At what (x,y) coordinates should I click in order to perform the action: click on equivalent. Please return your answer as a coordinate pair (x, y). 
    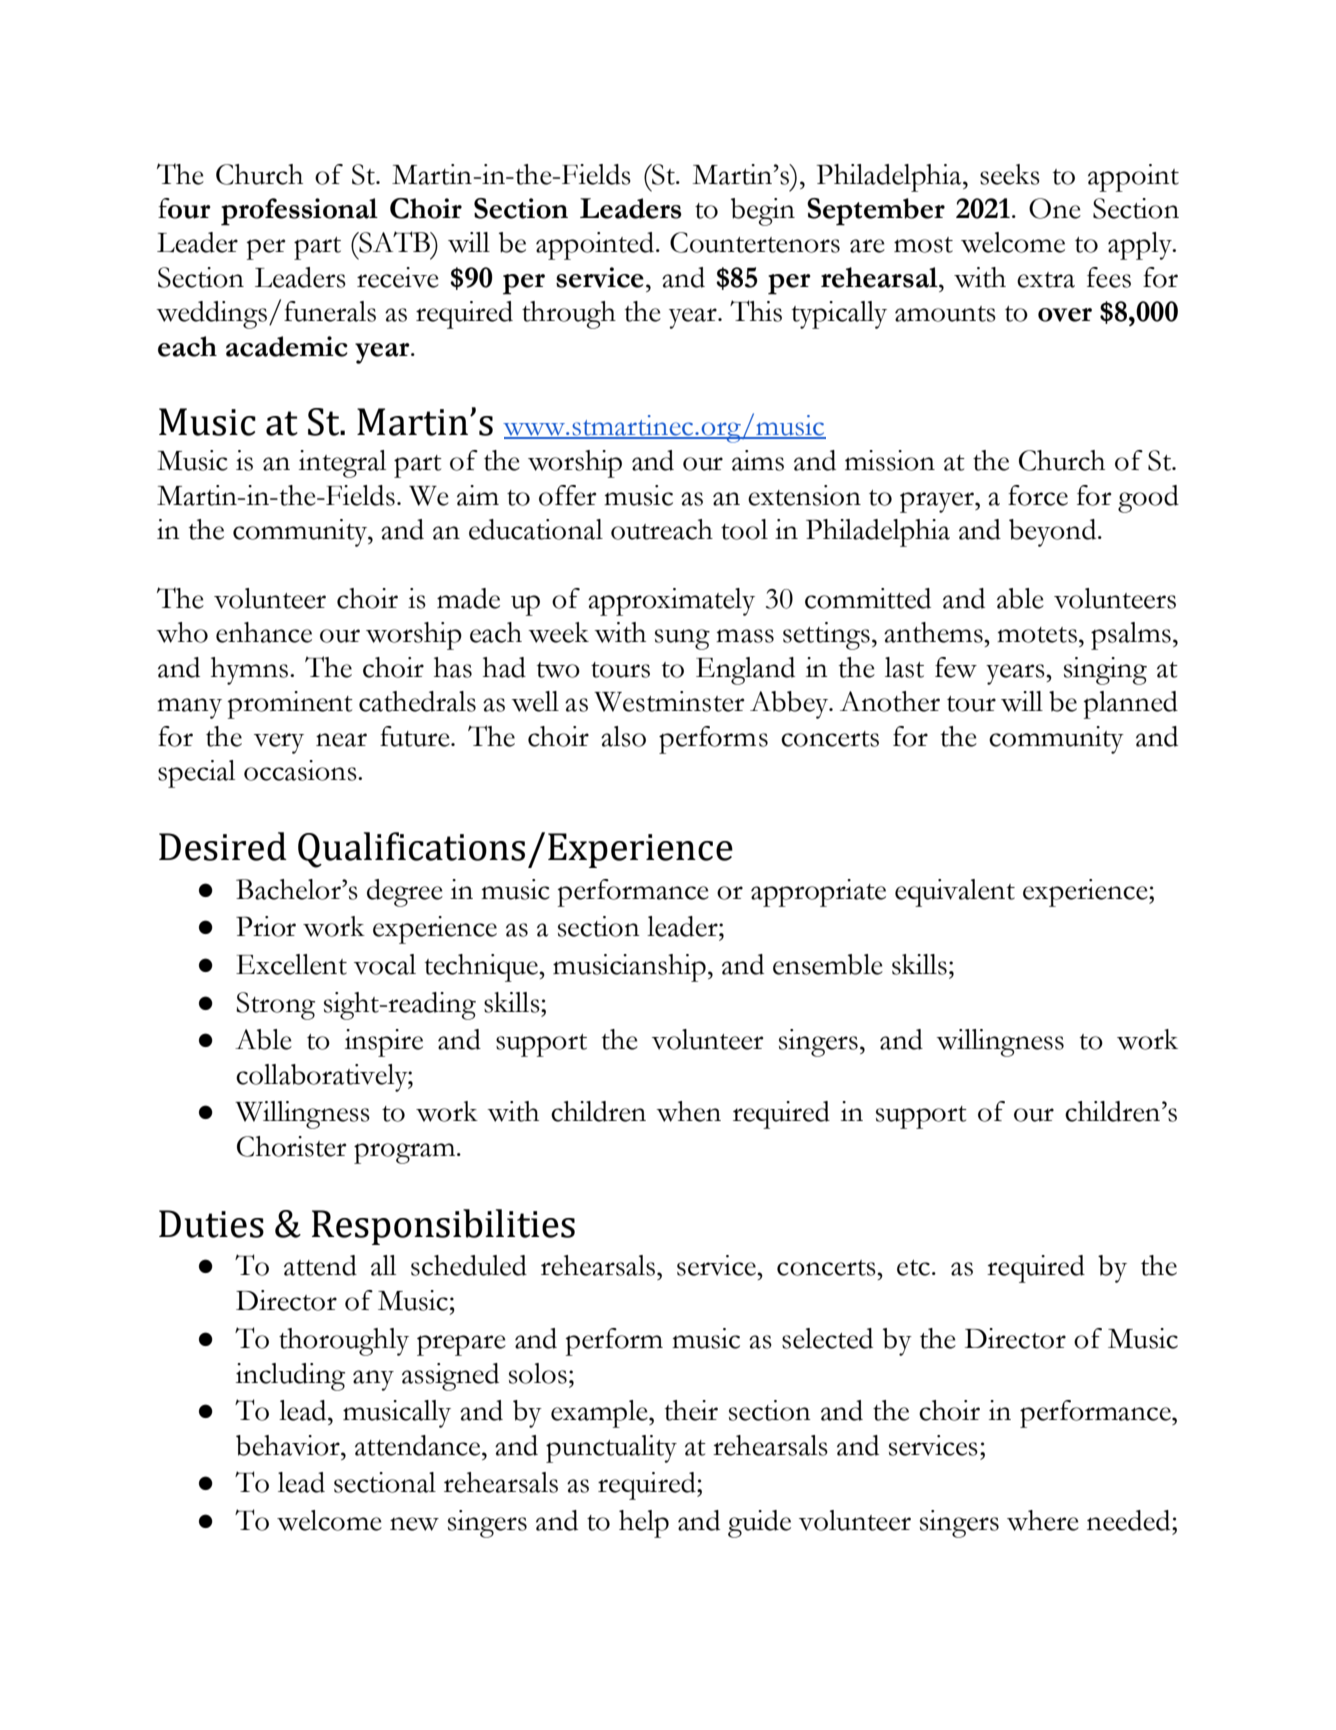
    Looking at the image, I should click on (955, 893).
